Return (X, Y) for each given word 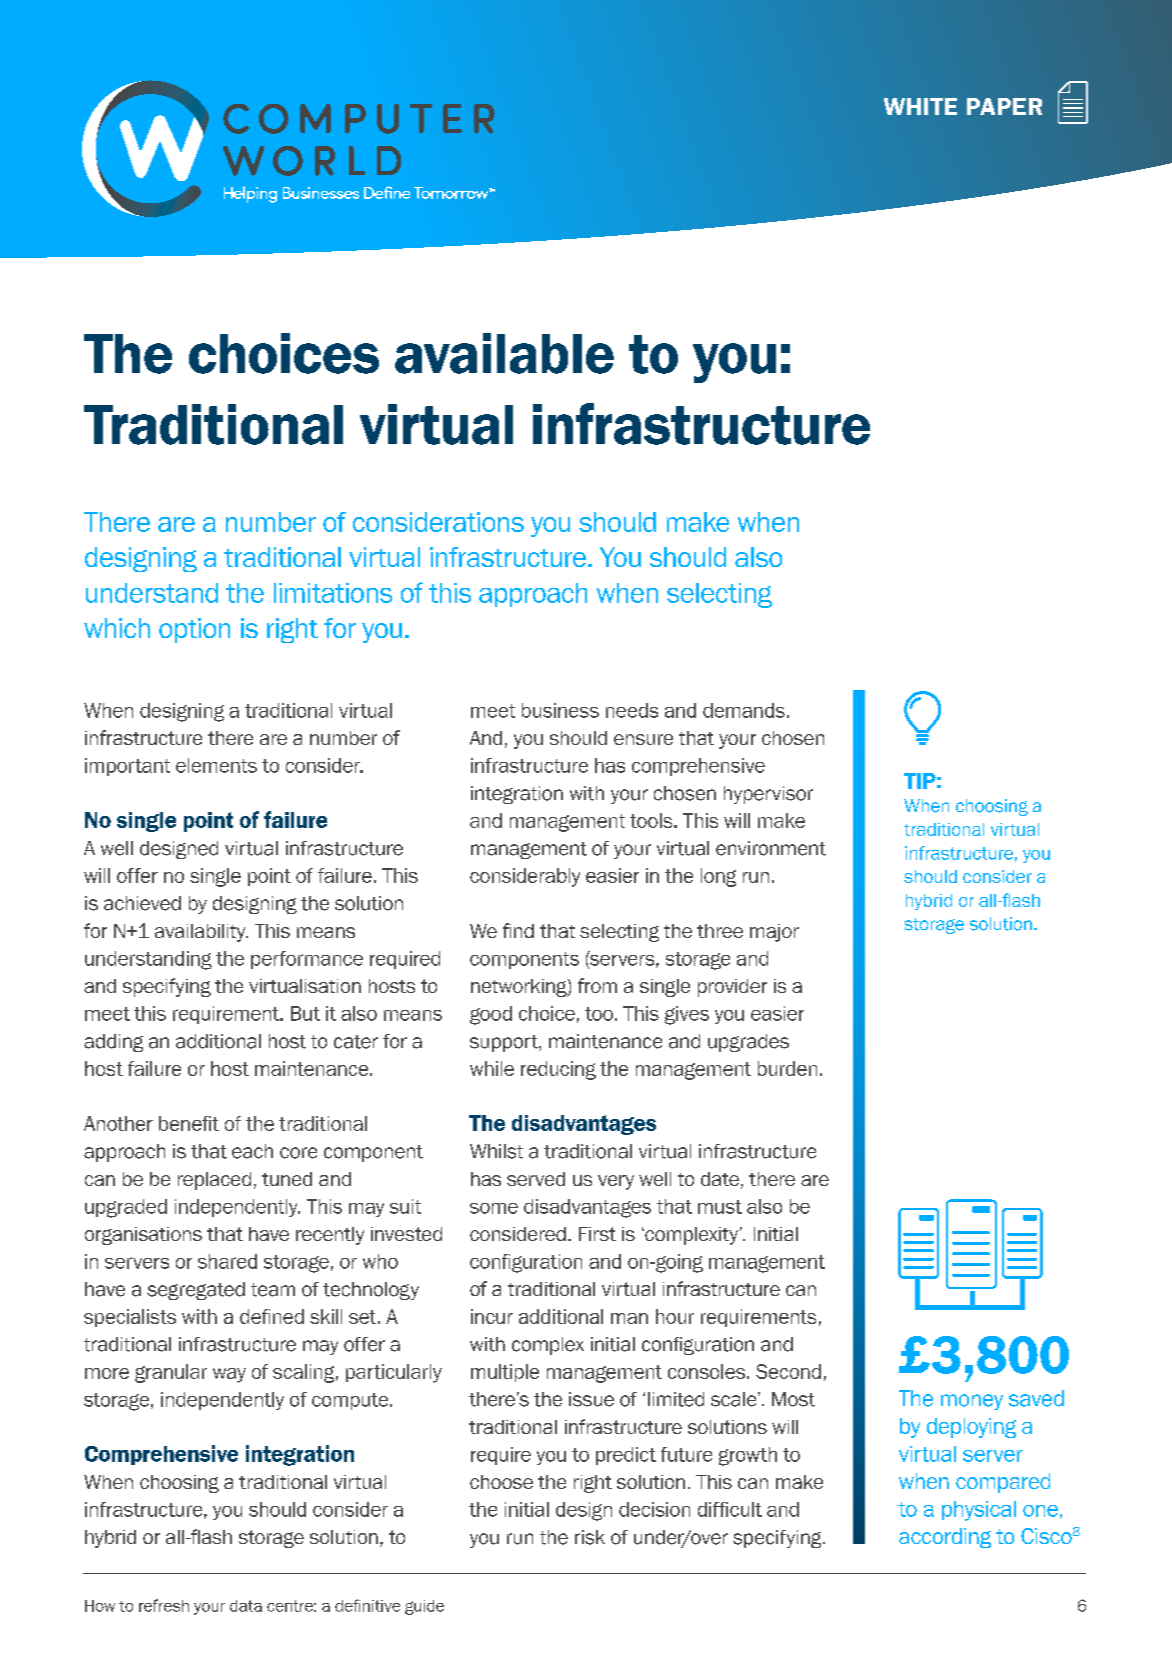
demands (744, 710)
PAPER (1004, 106)
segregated (196, 1291)
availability (201, 933)
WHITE (920, 106)
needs (632, 710)
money (972, 1402)
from (597, 985)
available (504, 353)
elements (216, 765)
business (560, 710)
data (246, 1606)
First (597, 1234)
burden (787, 1068)
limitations (333, 593)
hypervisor (768, 795)
